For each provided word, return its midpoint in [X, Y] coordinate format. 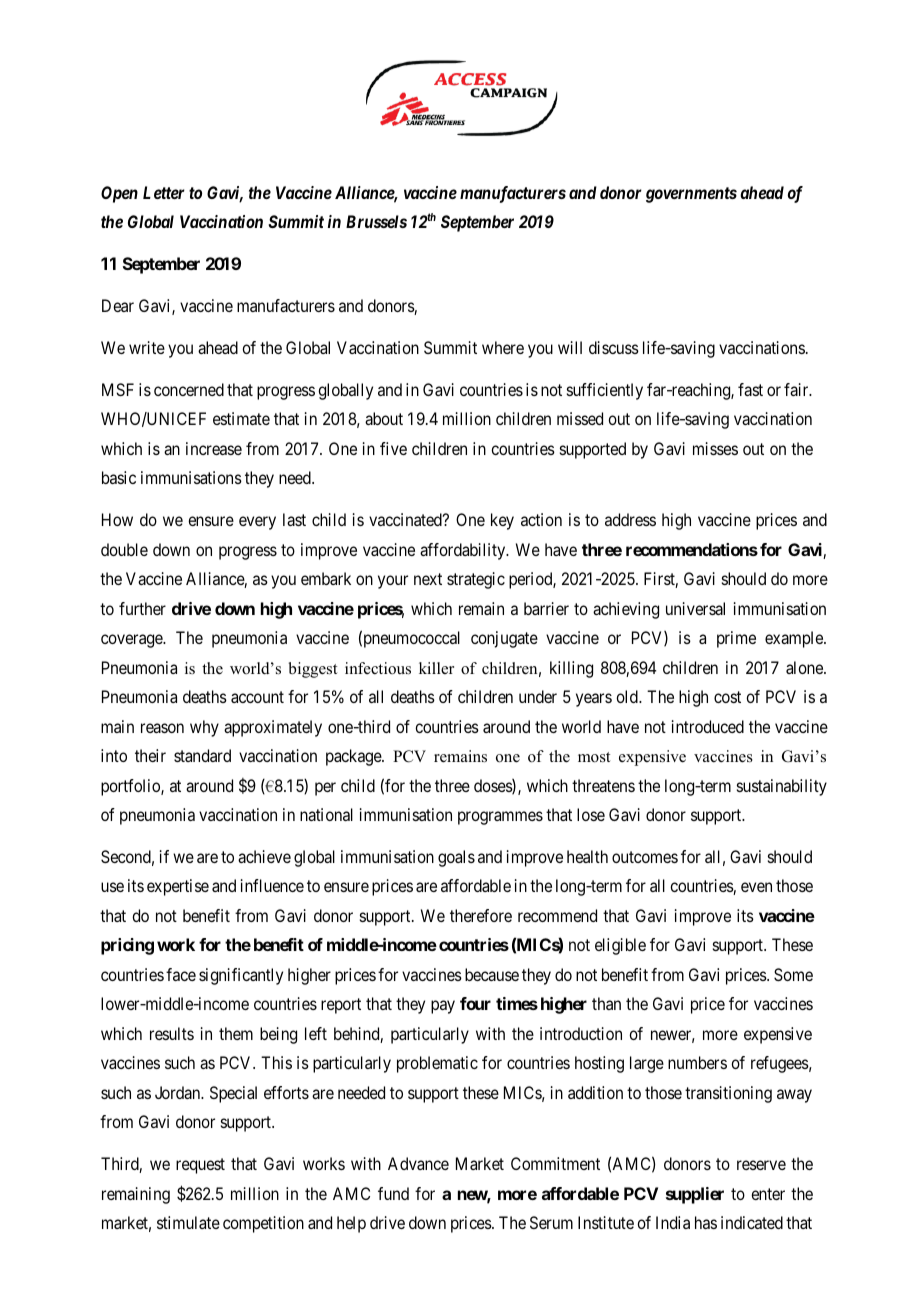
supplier [695, 1195]
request [200, 1166]
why [204, 728]
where [503, 347]
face [181, 974]
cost [727, 697]
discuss [614, 347]
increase [214, 448]
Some [793, 974]
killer [436, 668]
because [492, 974]
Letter [164, 192]
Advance [418, 1163]
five [393, 448]
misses [715, 448]
